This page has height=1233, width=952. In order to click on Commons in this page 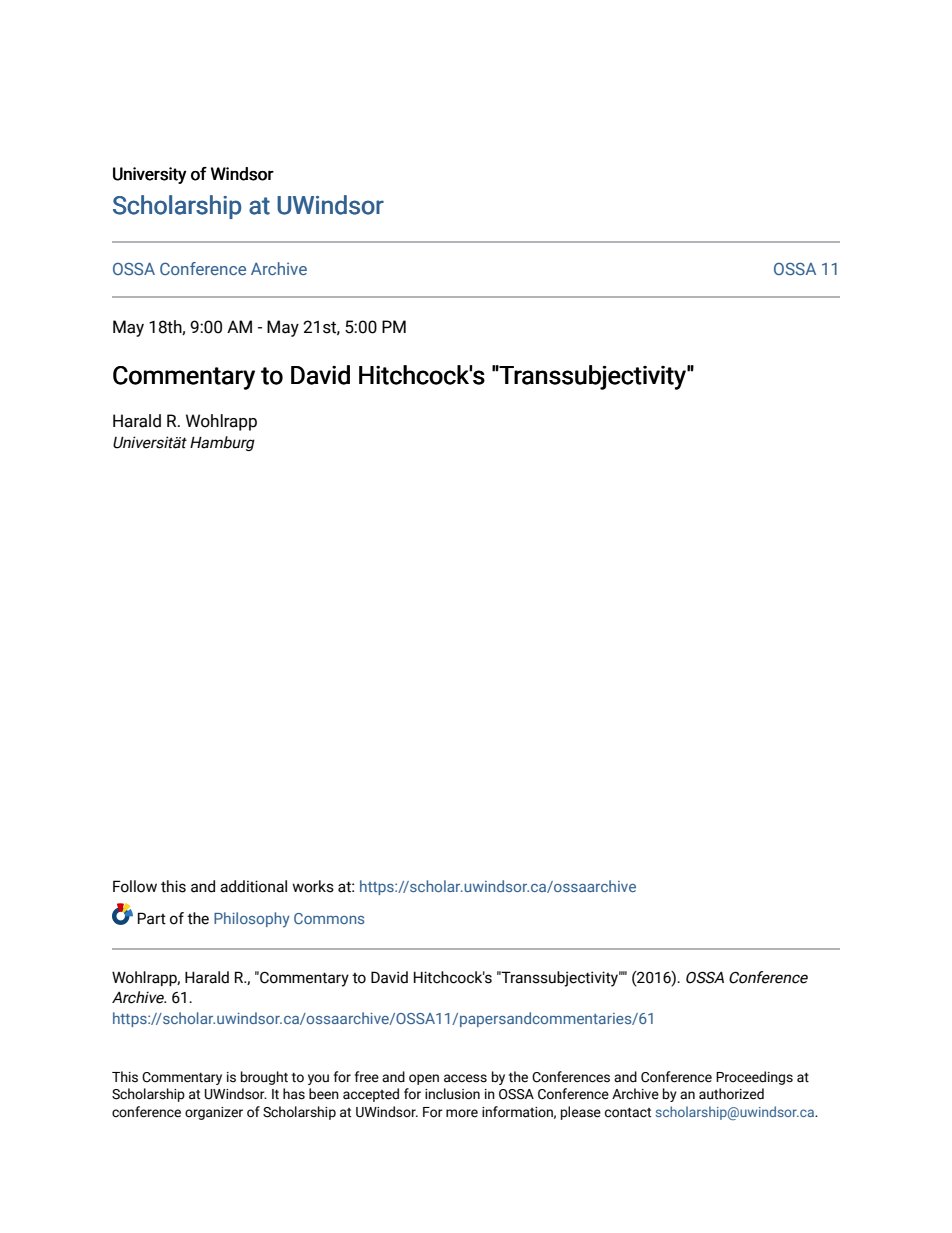, I will do `click(329, 918)`.
